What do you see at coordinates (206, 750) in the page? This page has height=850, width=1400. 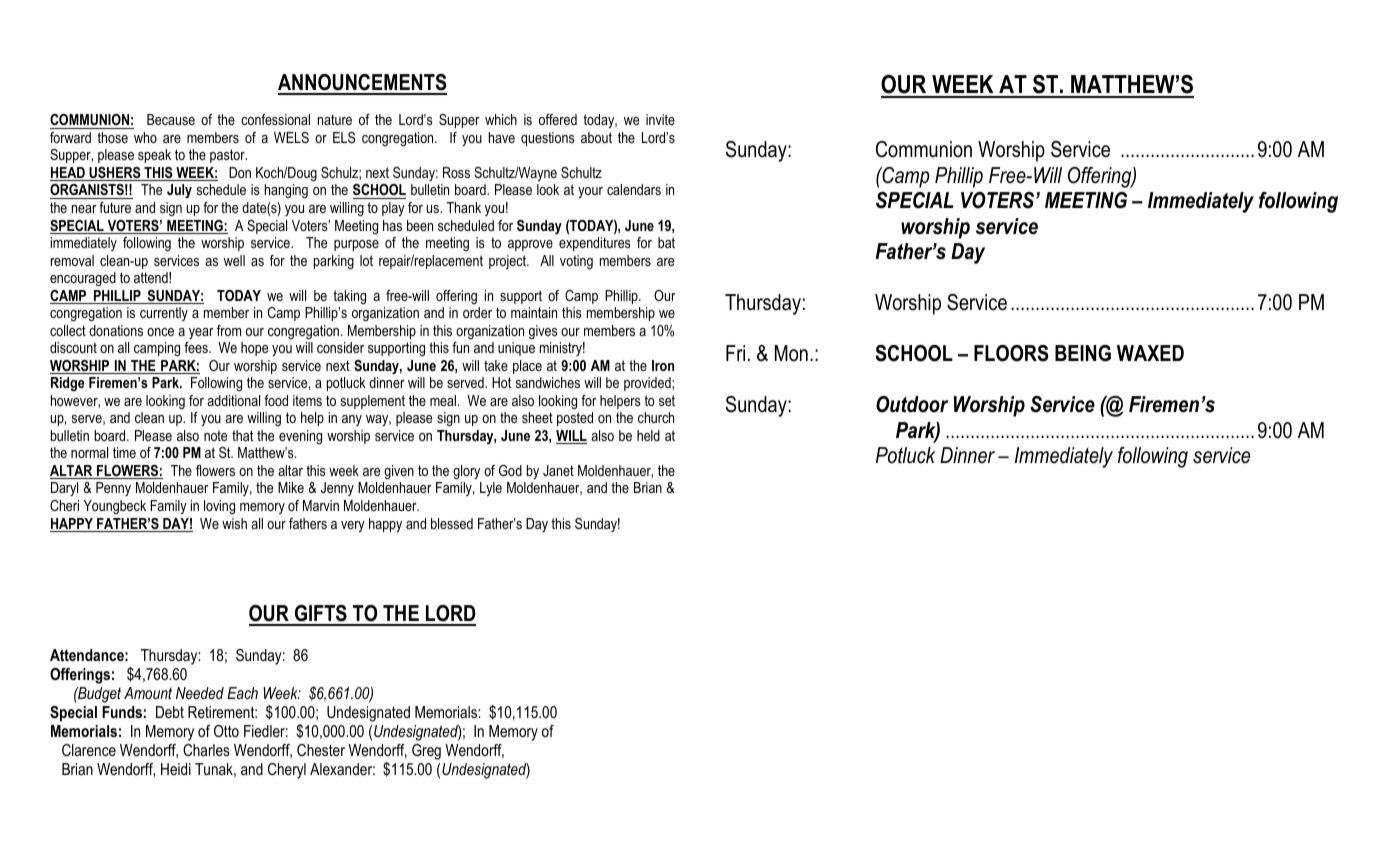 I see `Charles` at bounding box center [206, 750].
